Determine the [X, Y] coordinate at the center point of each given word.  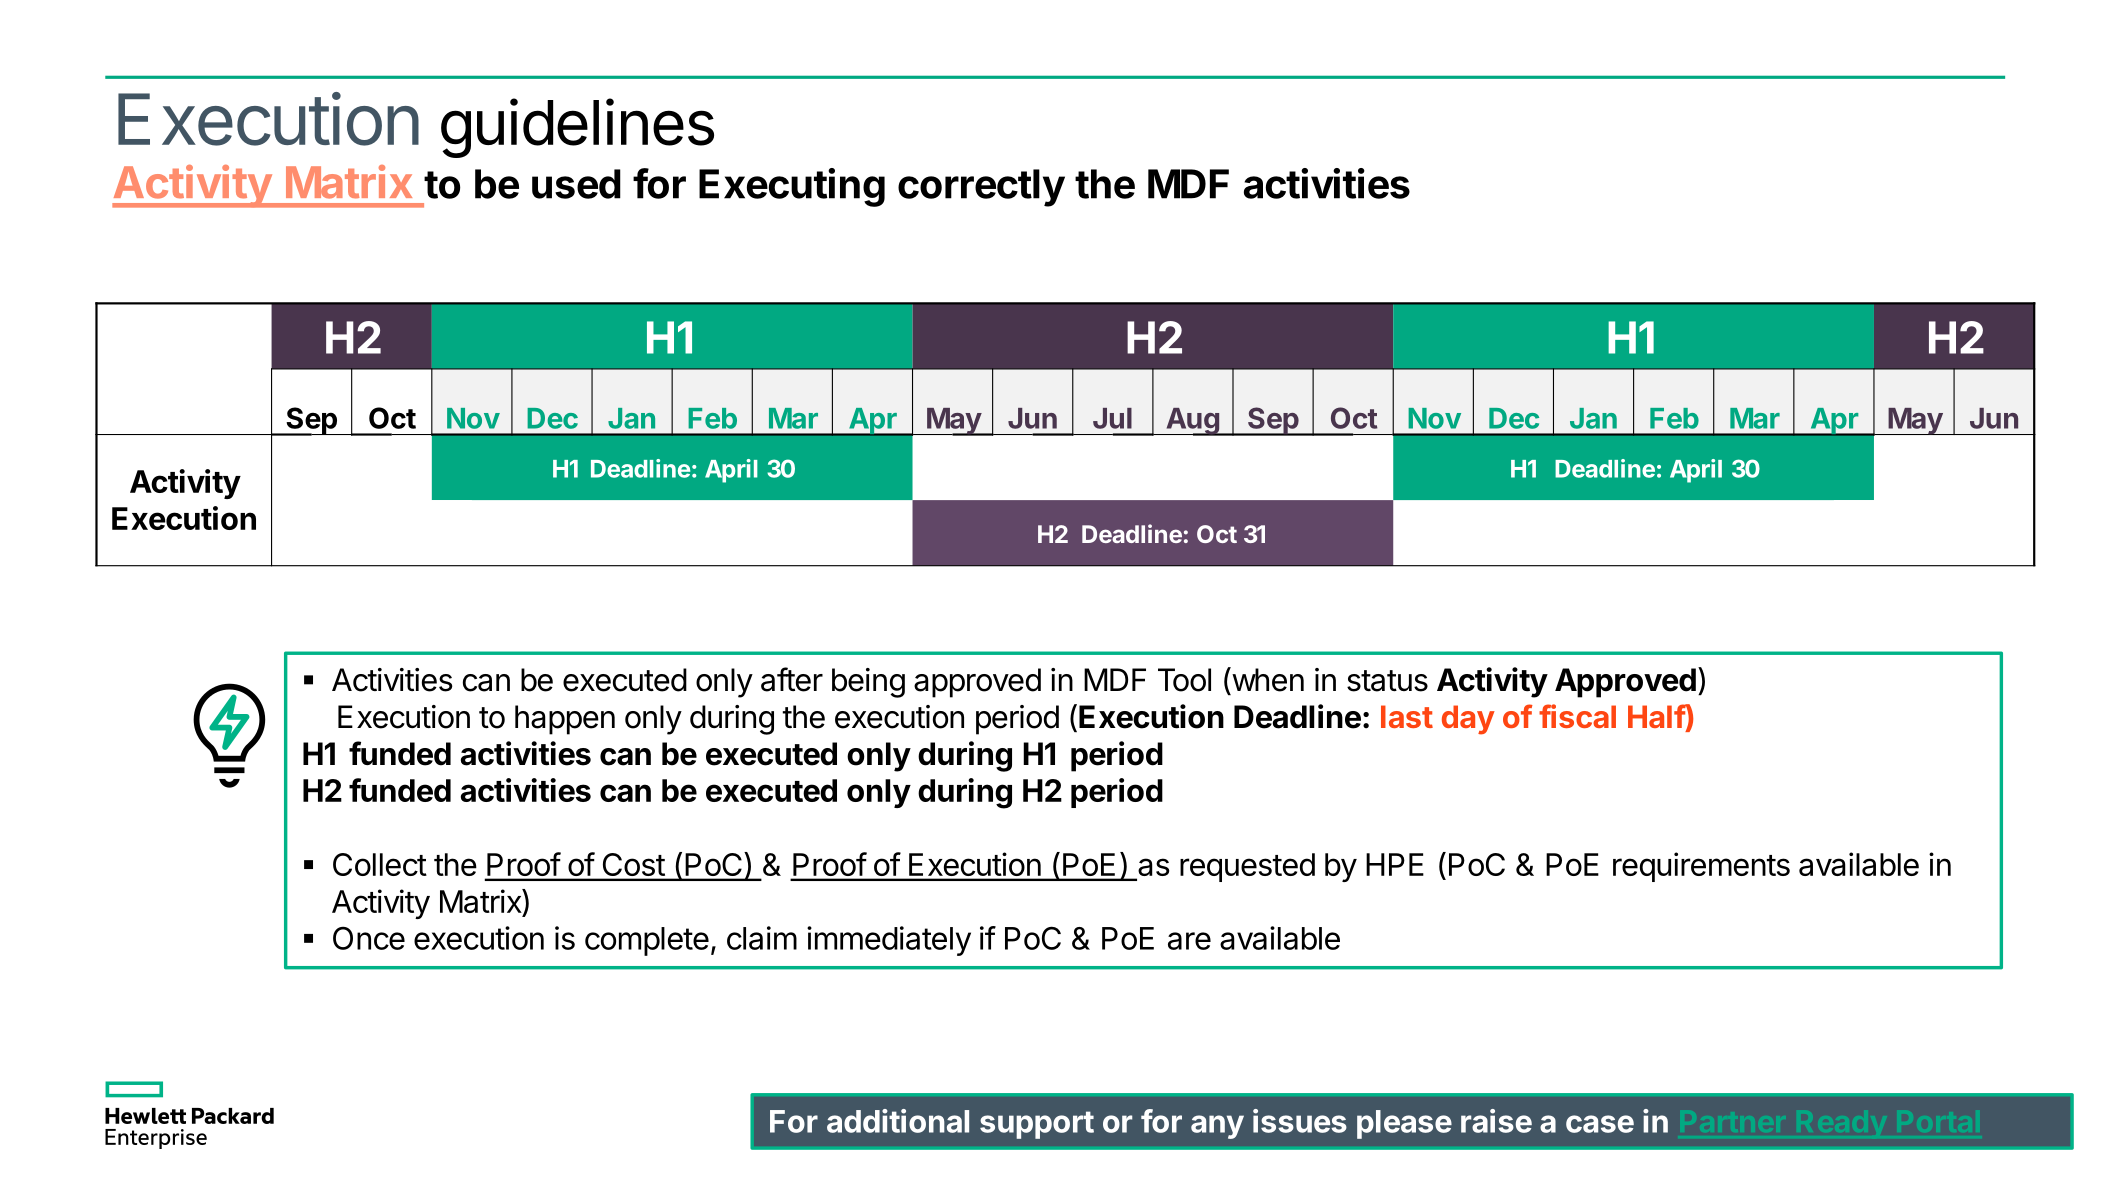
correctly [981, 188]
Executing [792, 187]
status [1387, 681]
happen [565, 720]
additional [898, 1121]
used [576, 184]
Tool [1184, 680]
